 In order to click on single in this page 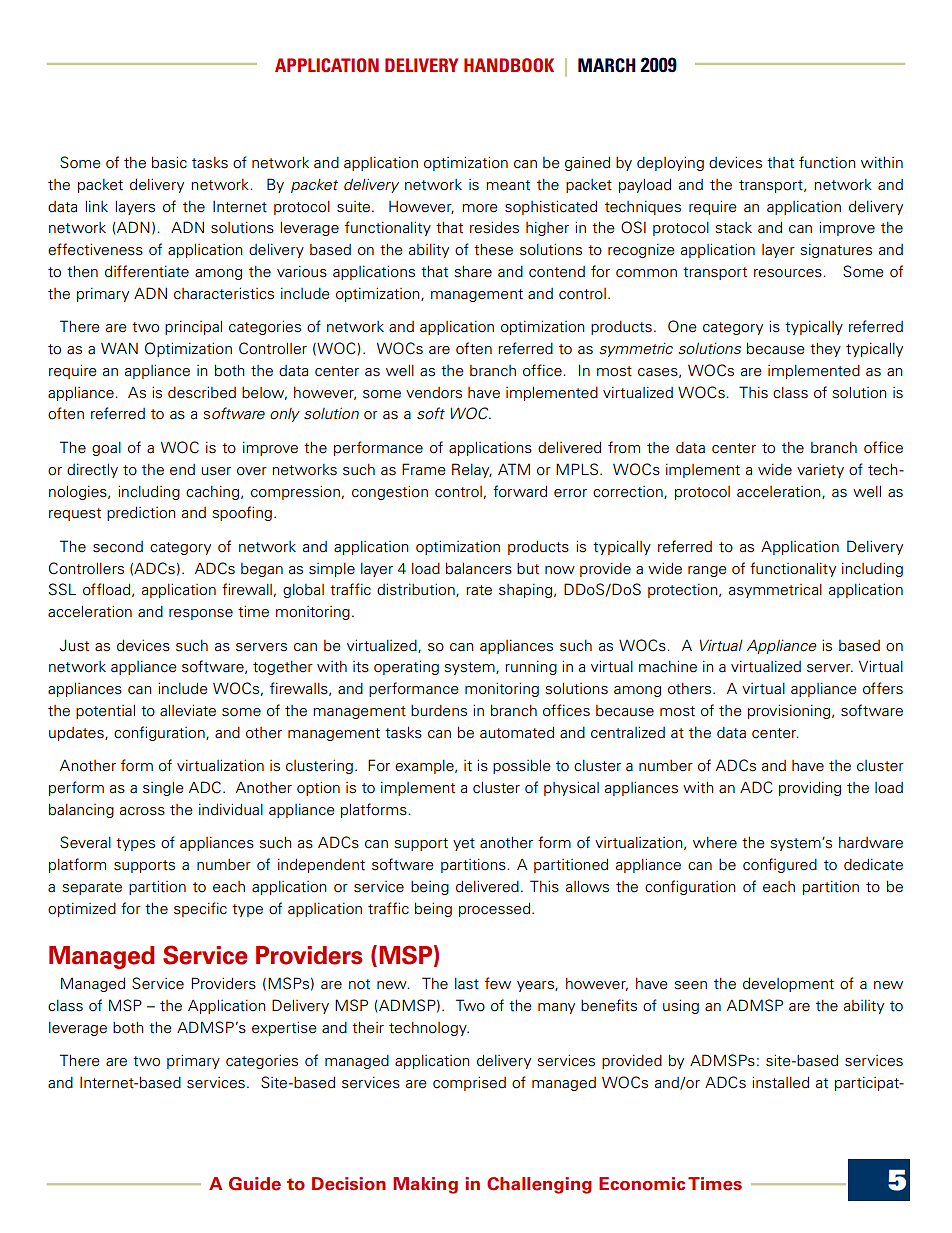, I will do `click(163, 789)`.
